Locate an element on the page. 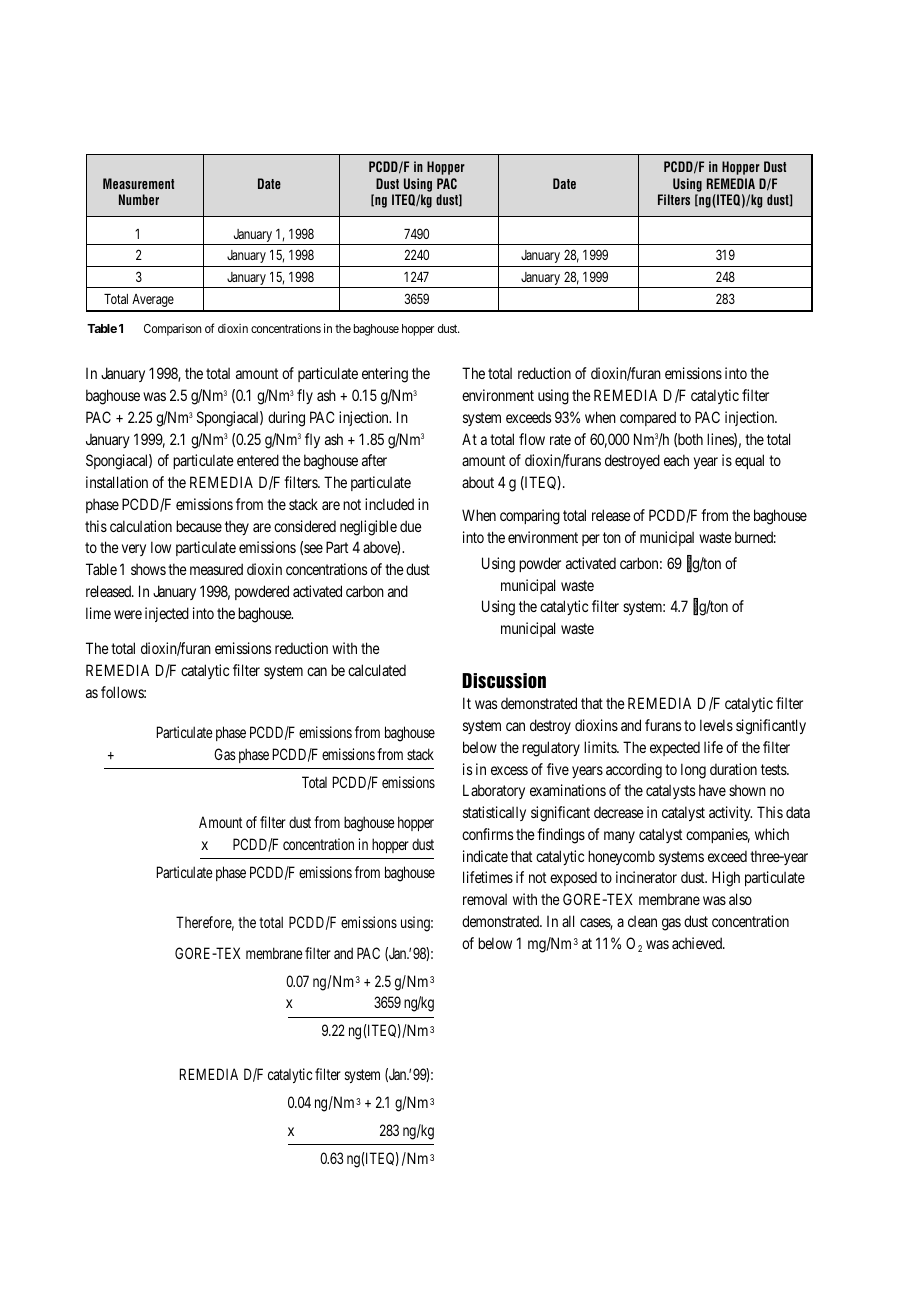 This document has height=1308, width=924. comparing is located at coordinates (530, 517).
